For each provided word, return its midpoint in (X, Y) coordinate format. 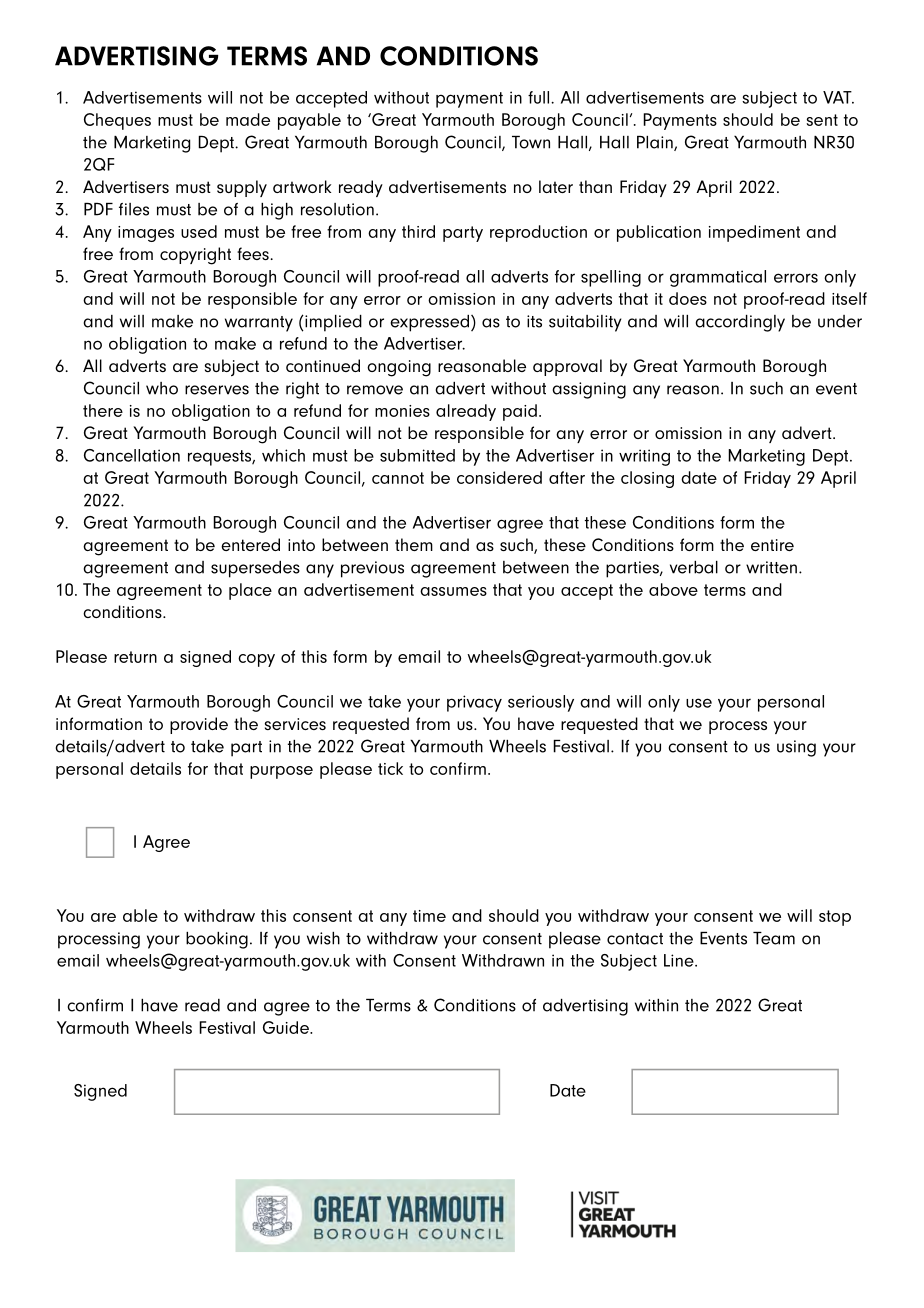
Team (774, 938)
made (248, 119)
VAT (838, 97)
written (771, 567)
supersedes (255, 569)
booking (217, 940)
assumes (453, 591)
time (429, 916)
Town (531, 142)
